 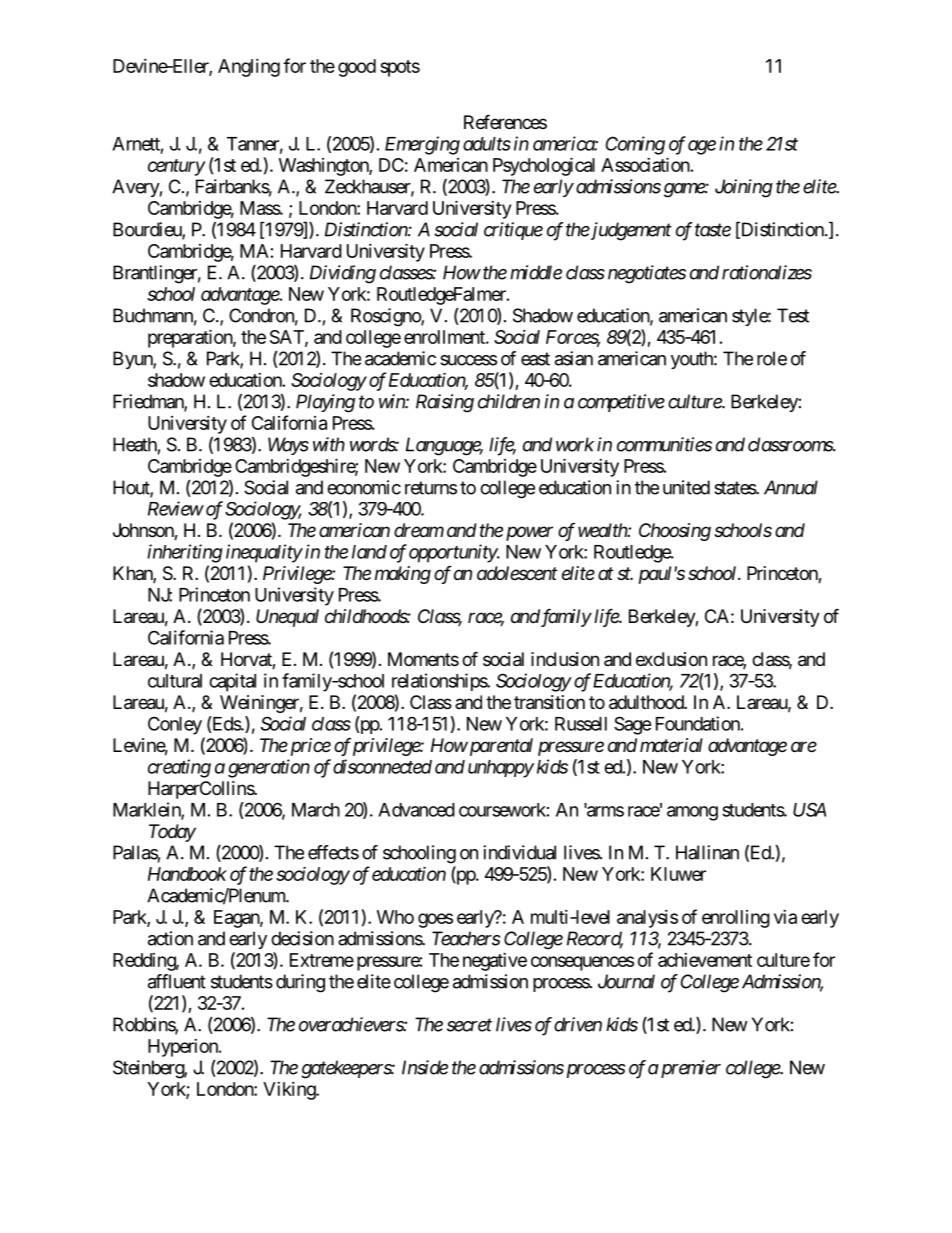 What do you see at coordinates (689, 1069) in the image?
I see `premier` at bounding box center [689, 1069].
